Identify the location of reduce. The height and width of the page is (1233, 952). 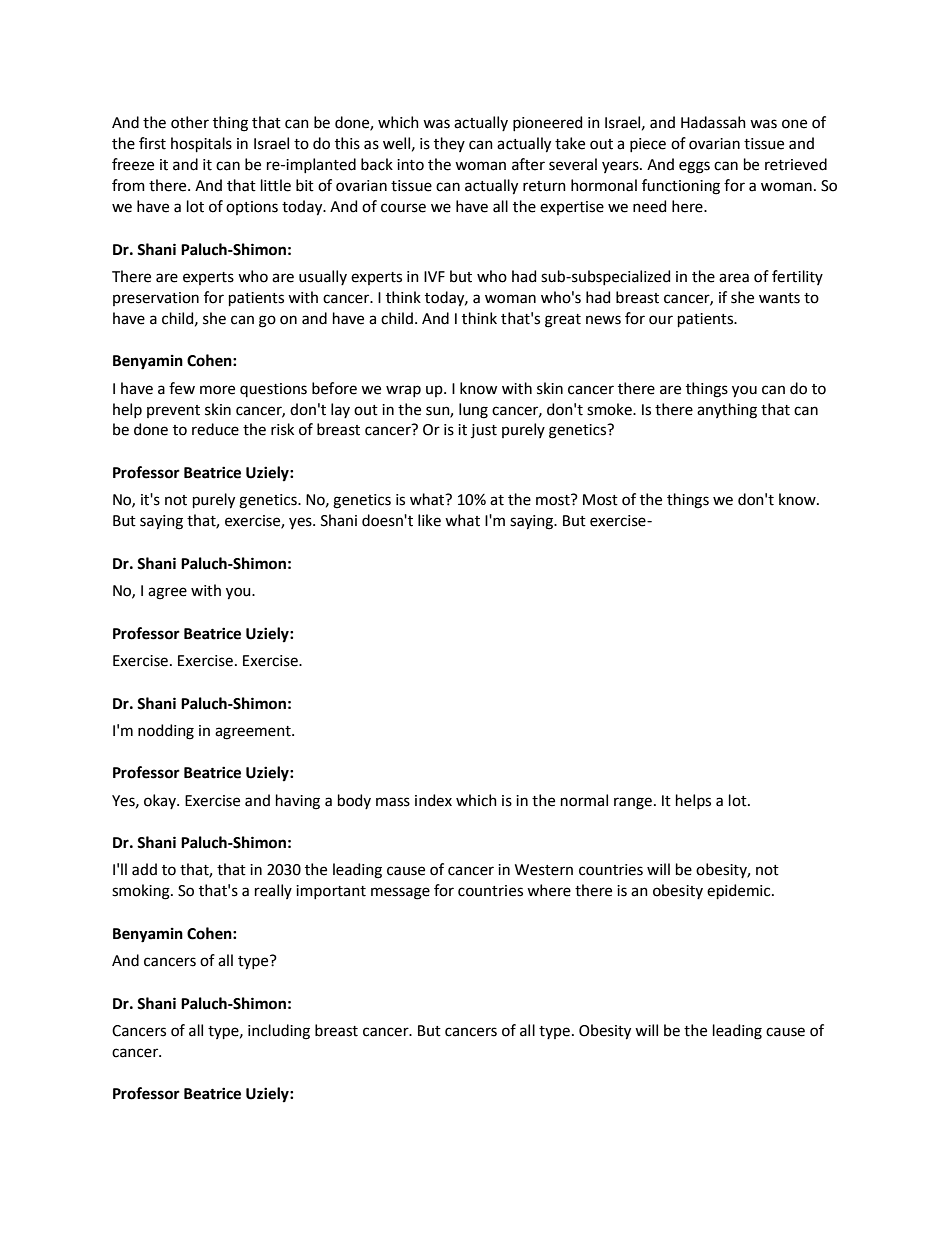
(215, 429).
